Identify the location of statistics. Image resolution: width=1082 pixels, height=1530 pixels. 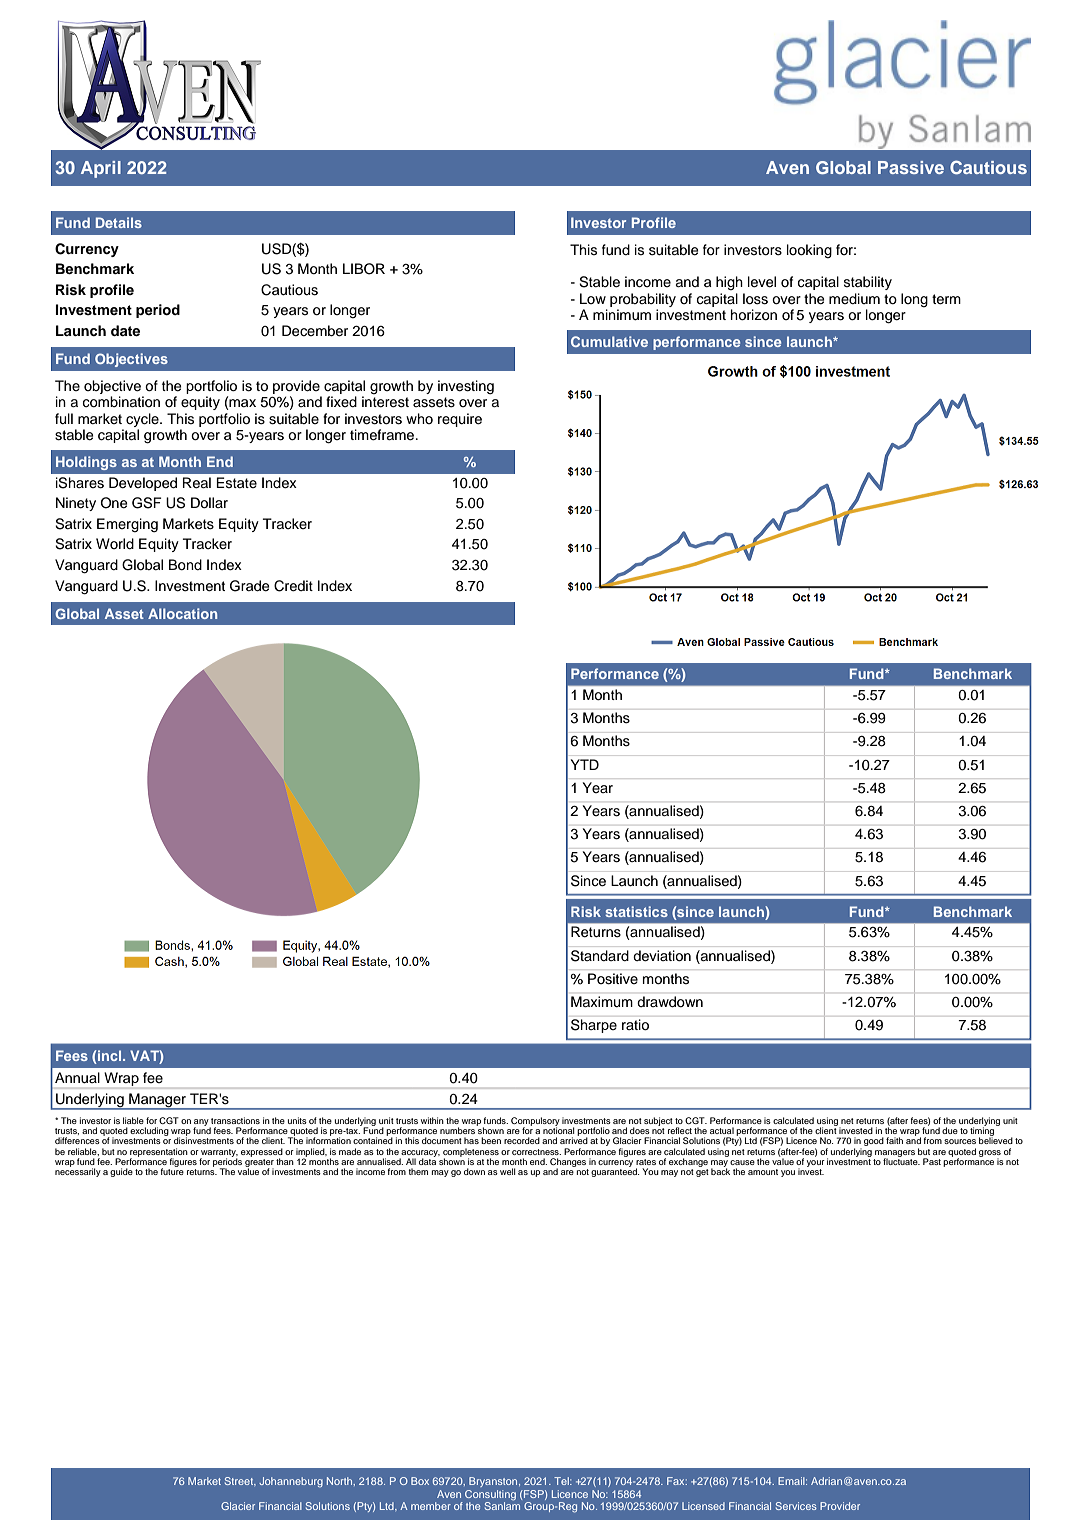
(636, 911).
